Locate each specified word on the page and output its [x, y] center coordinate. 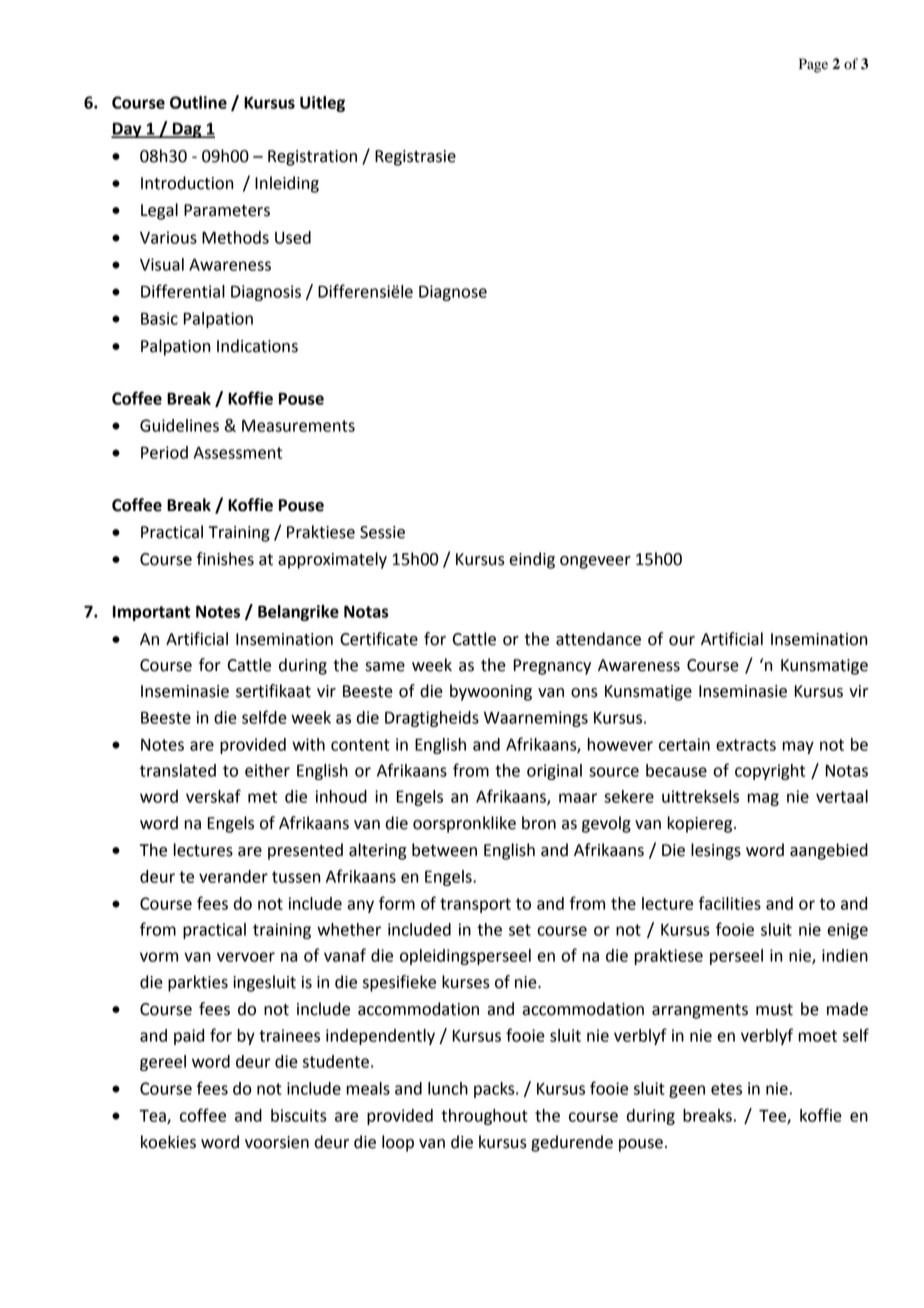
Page [813, 65]
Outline [198, 102]
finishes [225, 559]
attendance [598, 639]
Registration [312, 158]
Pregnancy [552, 667]
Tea [153, 1116]
